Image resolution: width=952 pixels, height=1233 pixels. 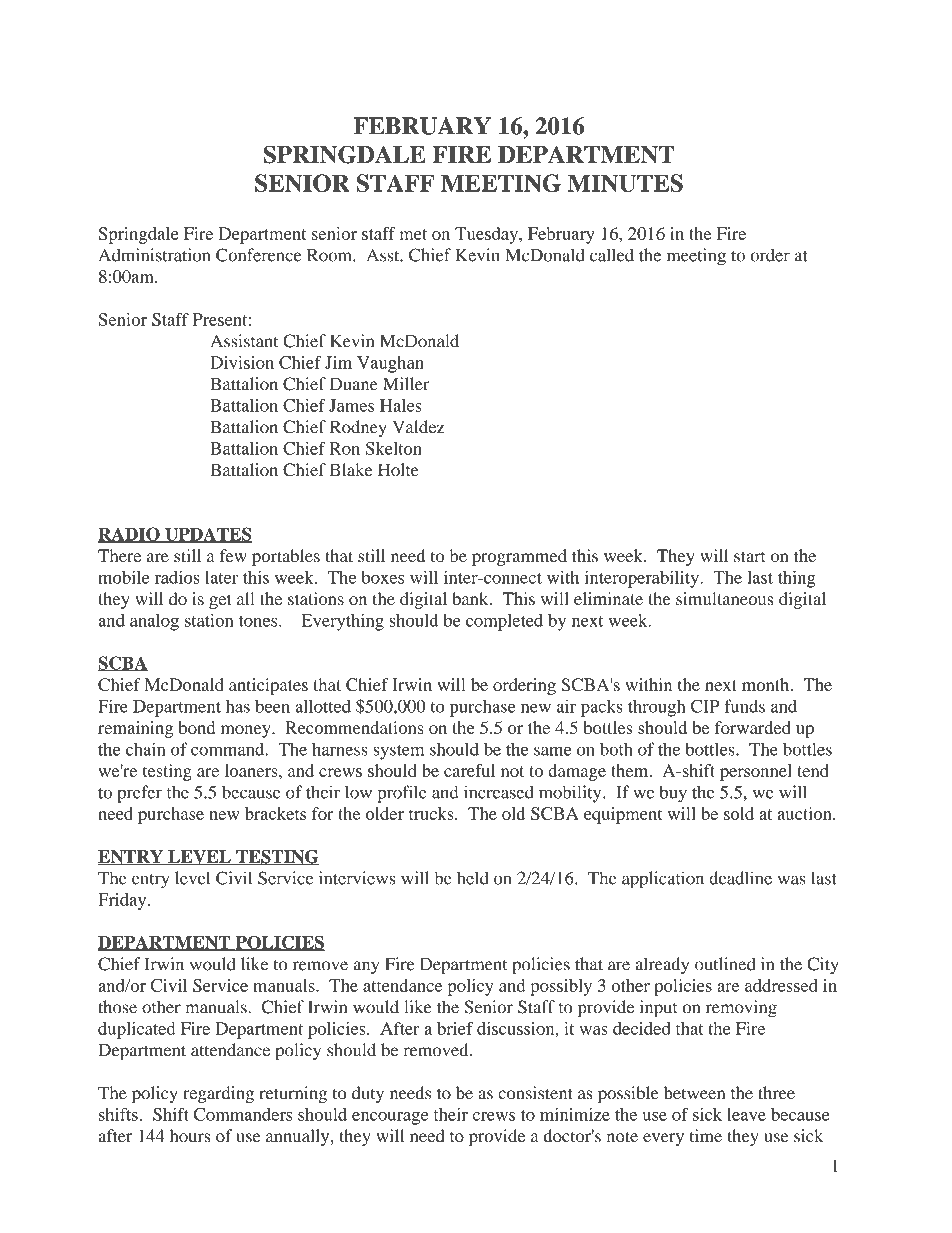 What do you see at coordinates (218, 1094) in the screenshot?
I see `regarding` at bounding box center [218, 1094].
